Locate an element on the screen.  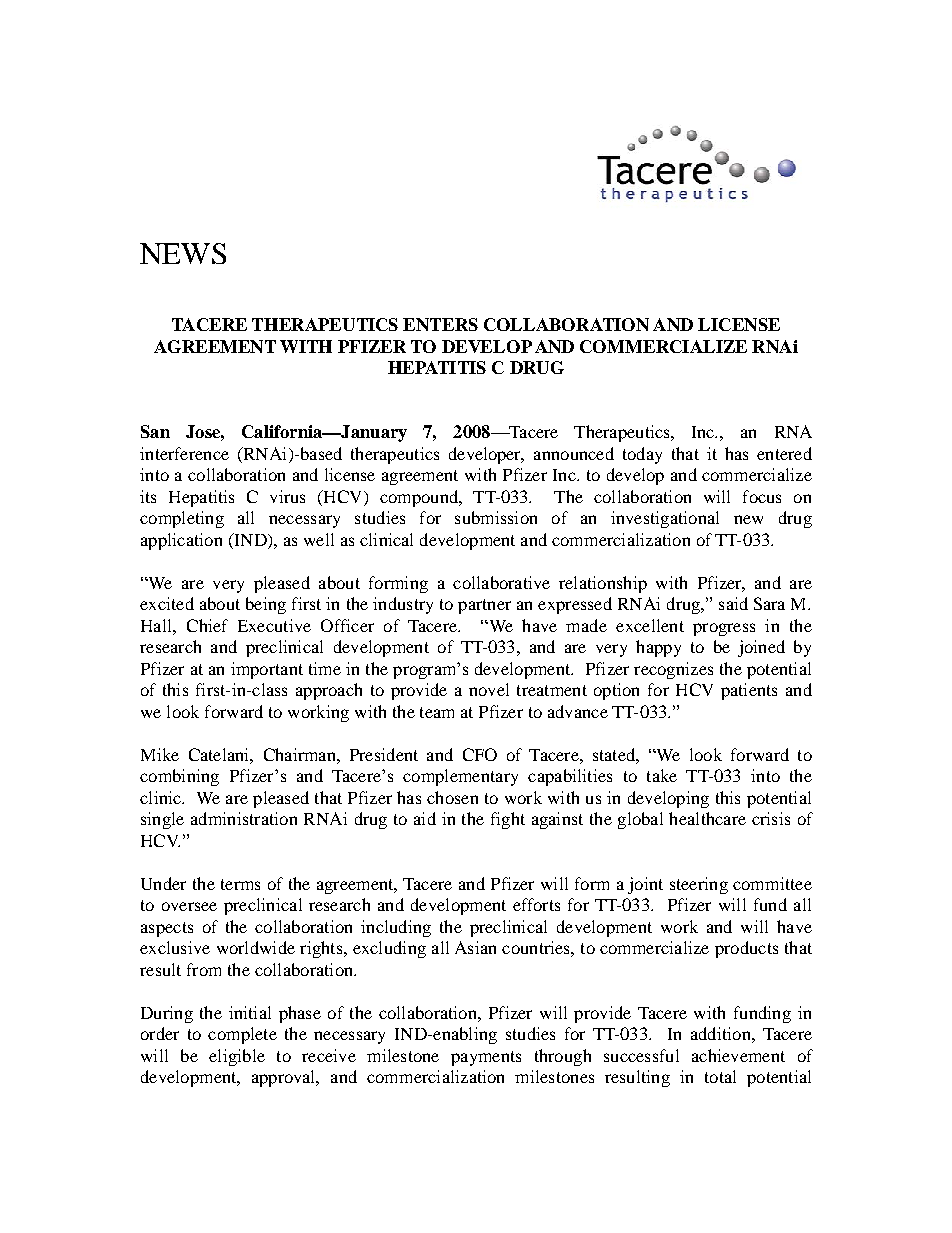
important is located at coordinates (267, 670).
